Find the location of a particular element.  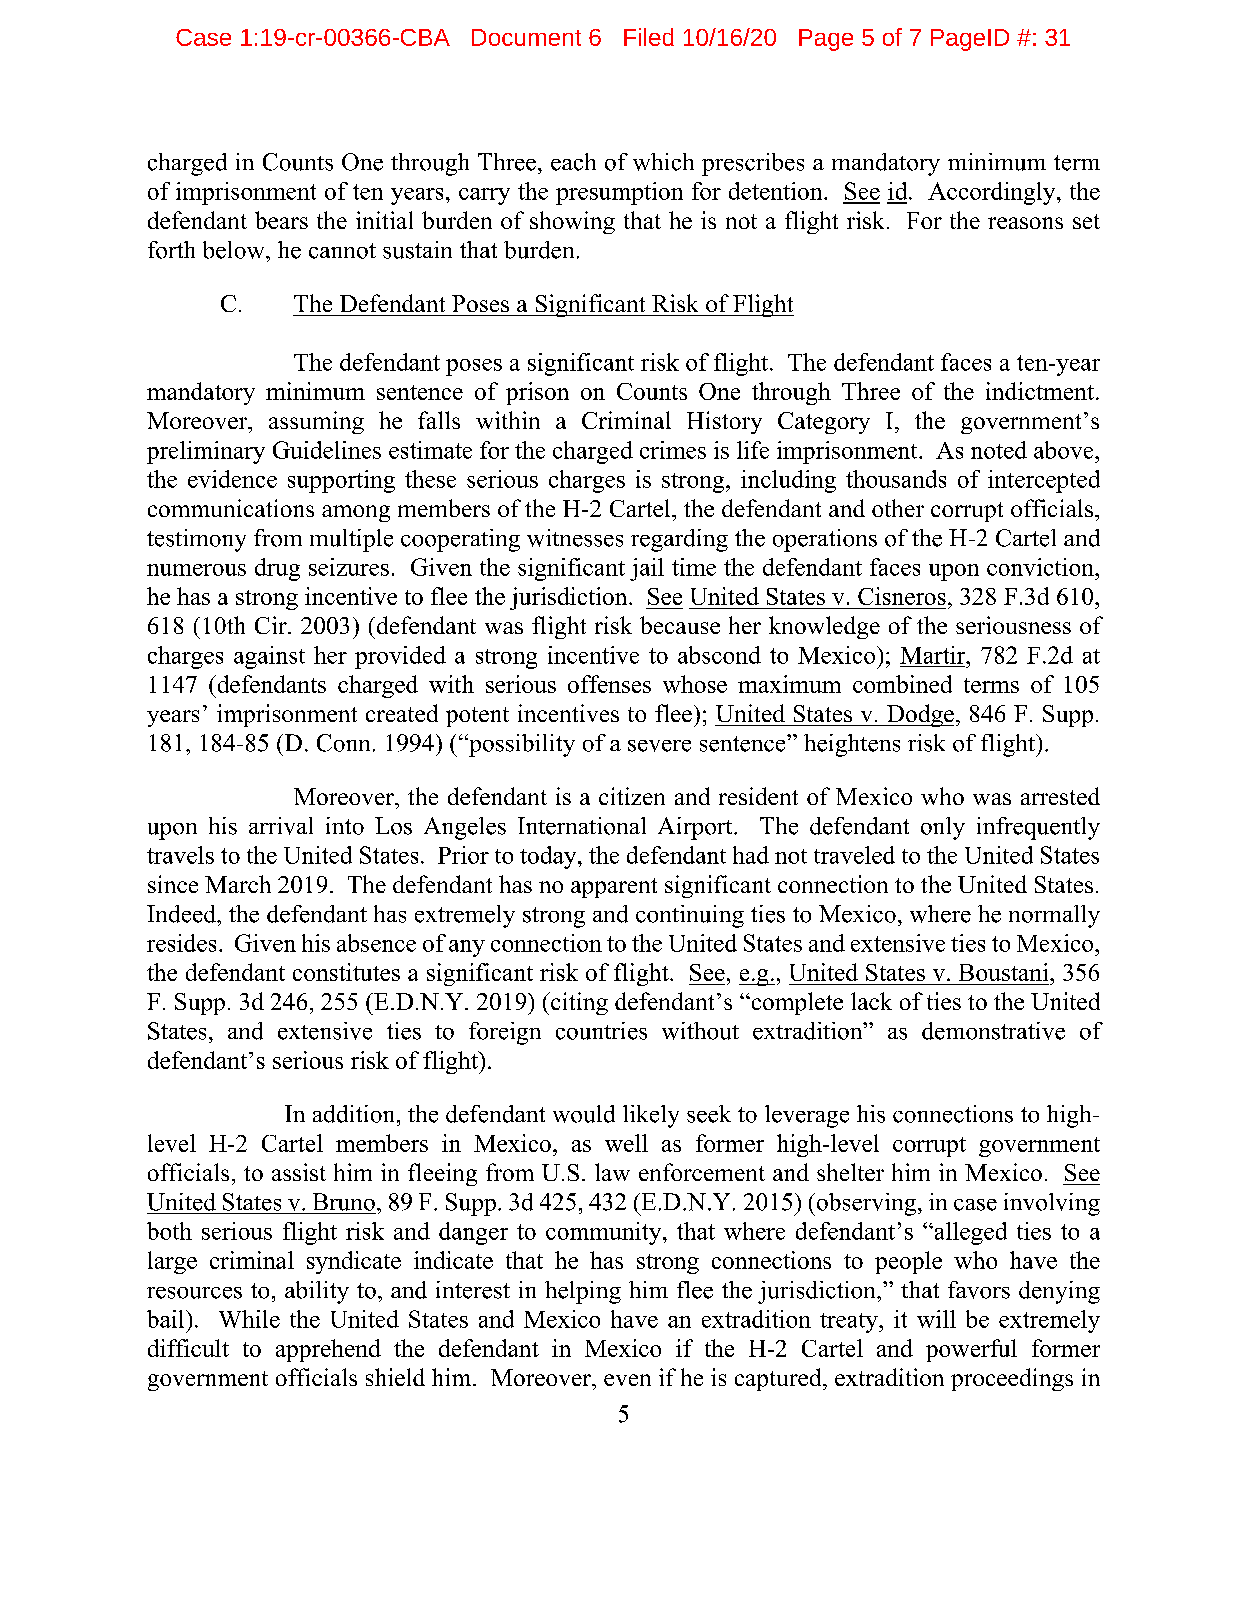

While is located at coordinates (249, 1319).
